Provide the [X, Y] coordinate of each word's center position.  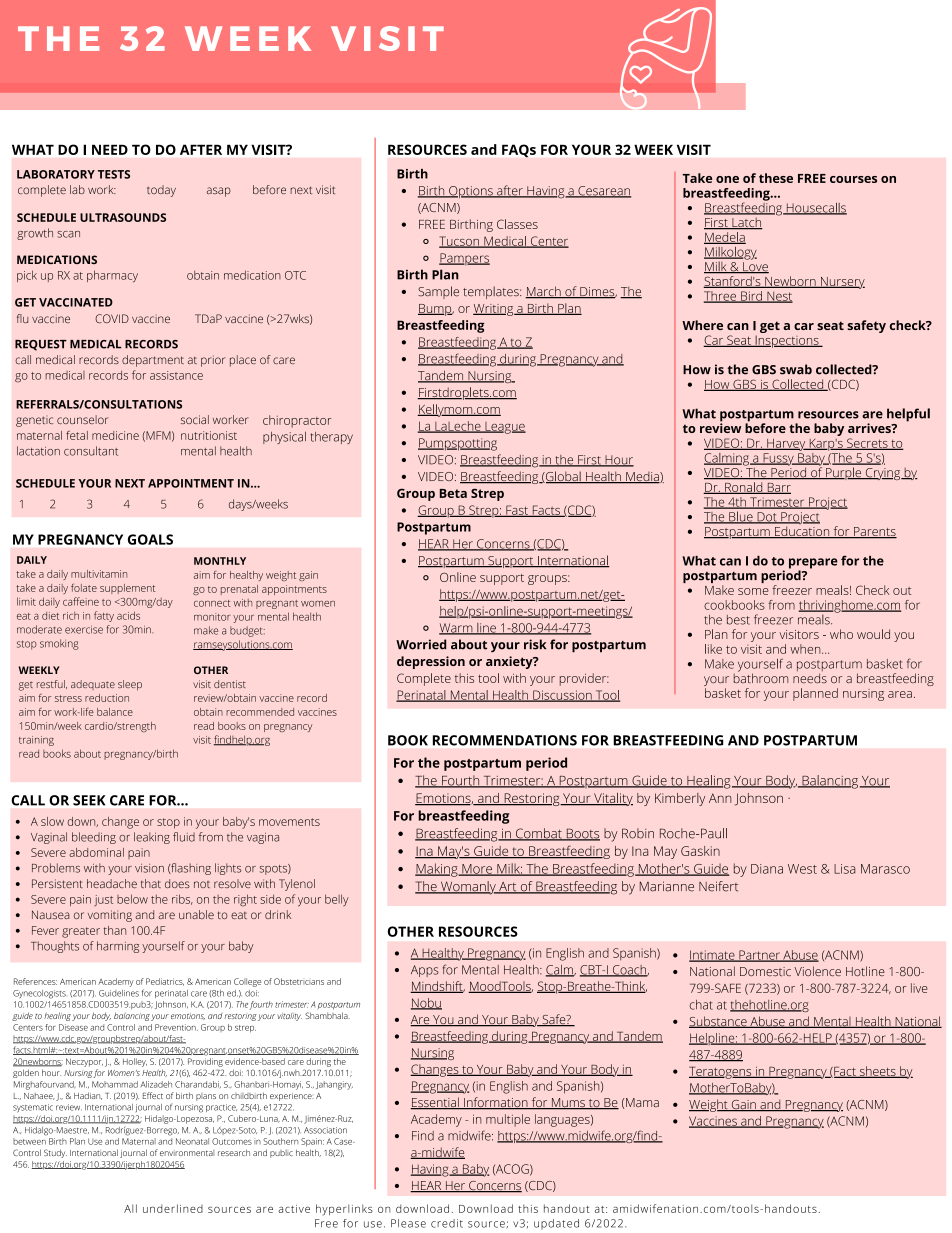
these [776, 178]
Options [471, 192]
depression [431, 662]
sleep [130, 685]
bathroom [761, 677]
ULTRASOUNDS [123, 217]
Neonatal [192, 1141]
